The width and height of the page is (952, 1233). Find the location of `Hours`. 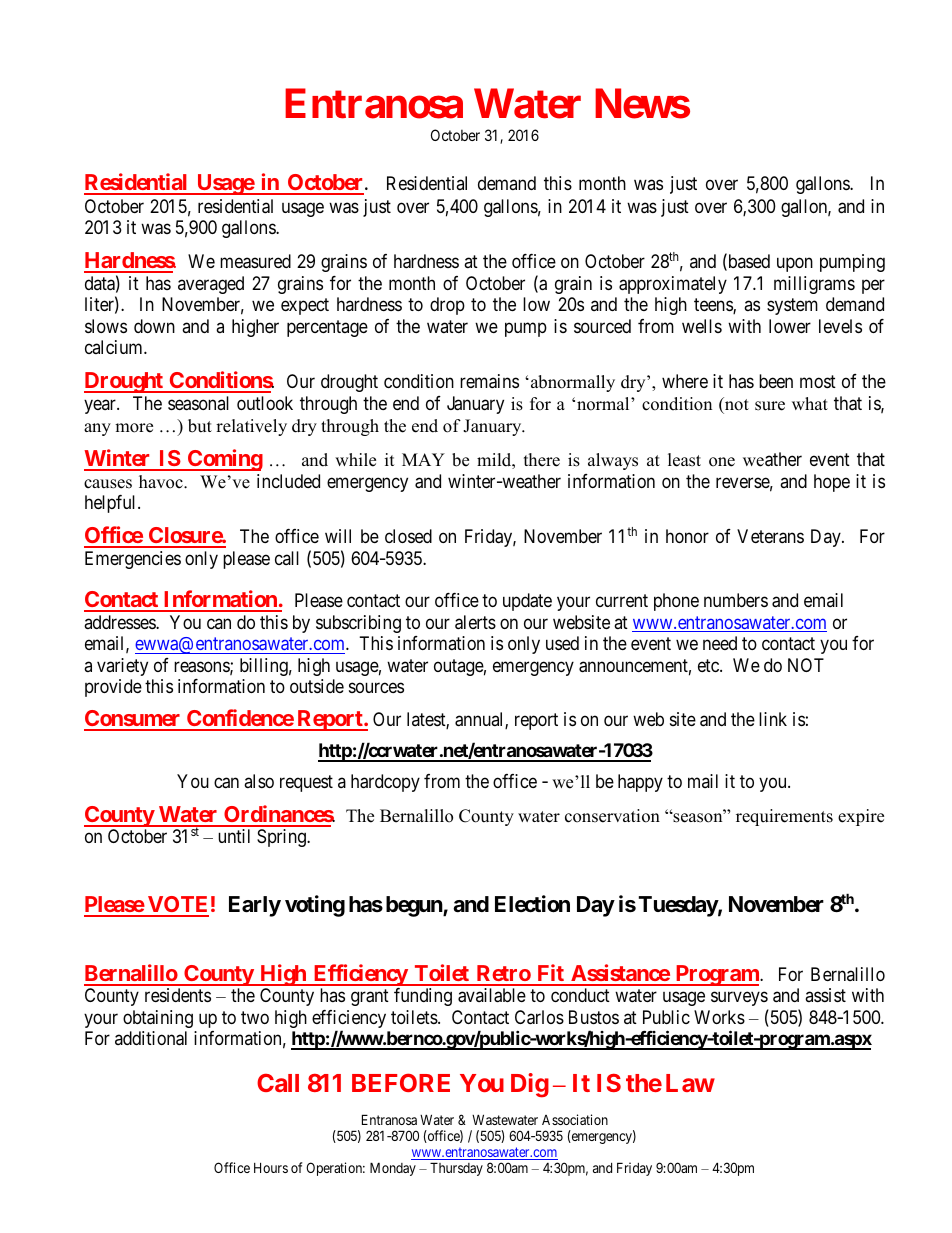

Hours is located at coordinates (271, 1167).
